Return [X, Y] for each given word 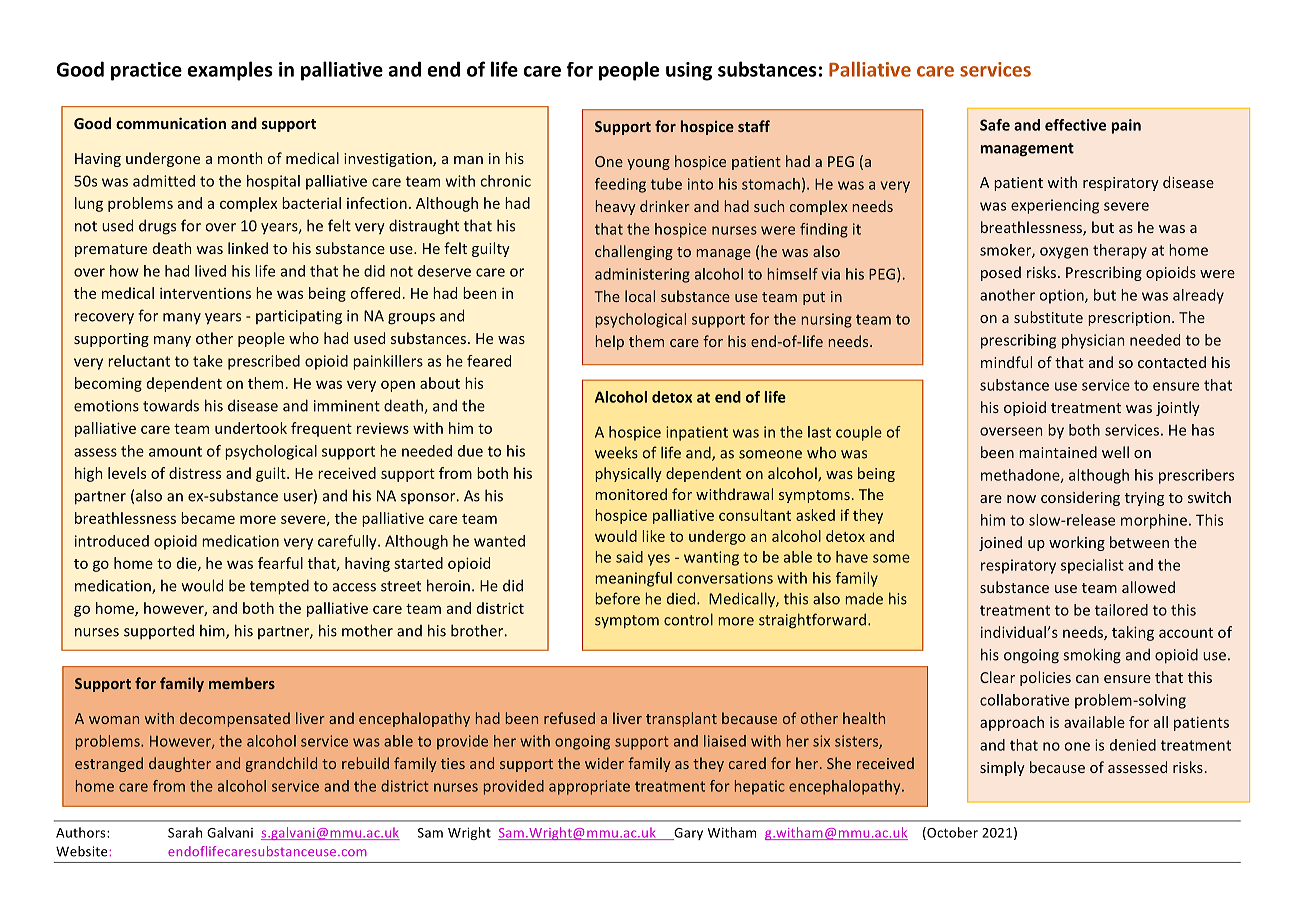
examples [230, 71]
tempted [279, 587]
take [208, 361]
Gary [687, 834]
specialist [1092, 566]
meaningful [633, 579]
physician [1093, 341]
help [609, 342]
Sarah [185, 832]
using [689, 71]
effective [1075, 125]
